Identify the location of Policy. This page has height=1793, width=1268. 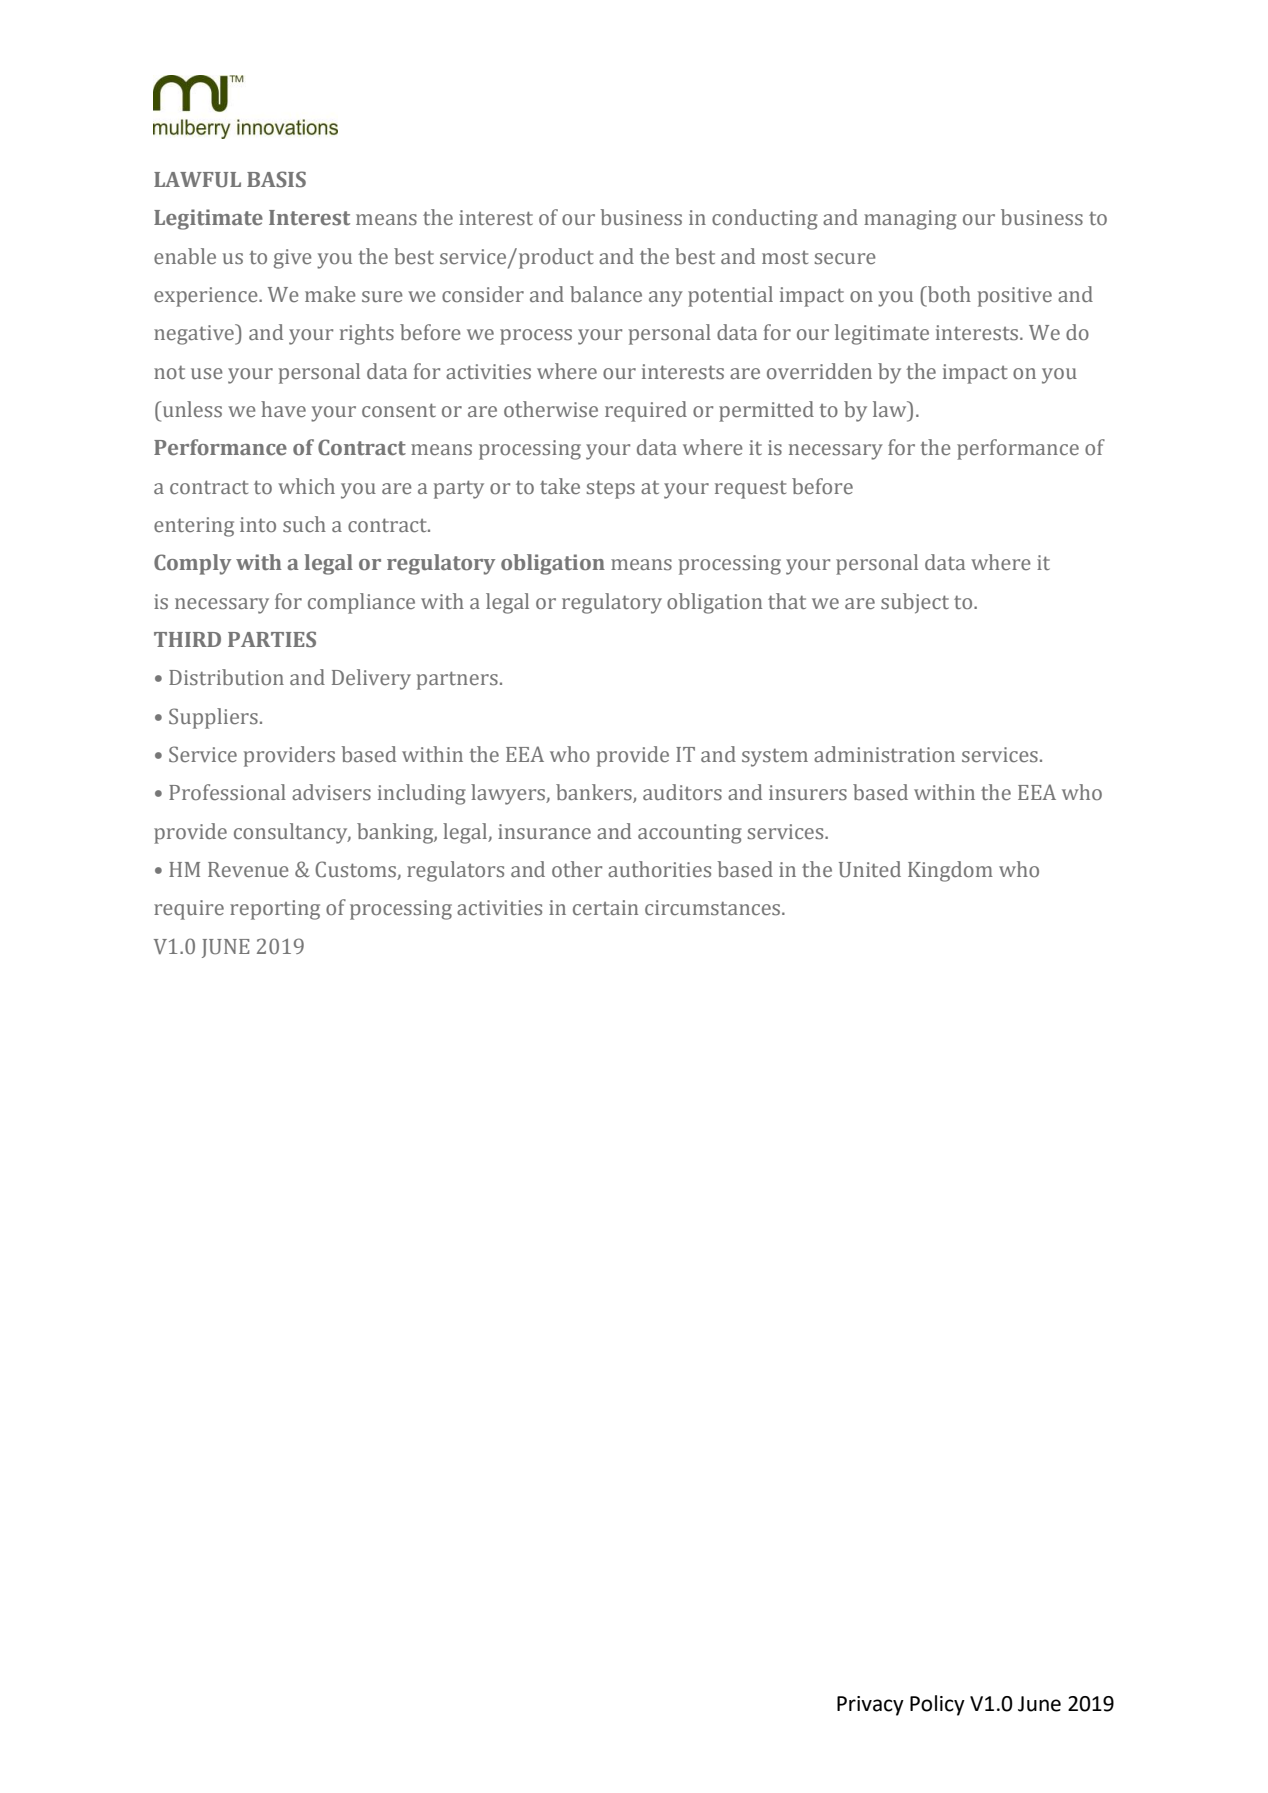
(937, 1705).
